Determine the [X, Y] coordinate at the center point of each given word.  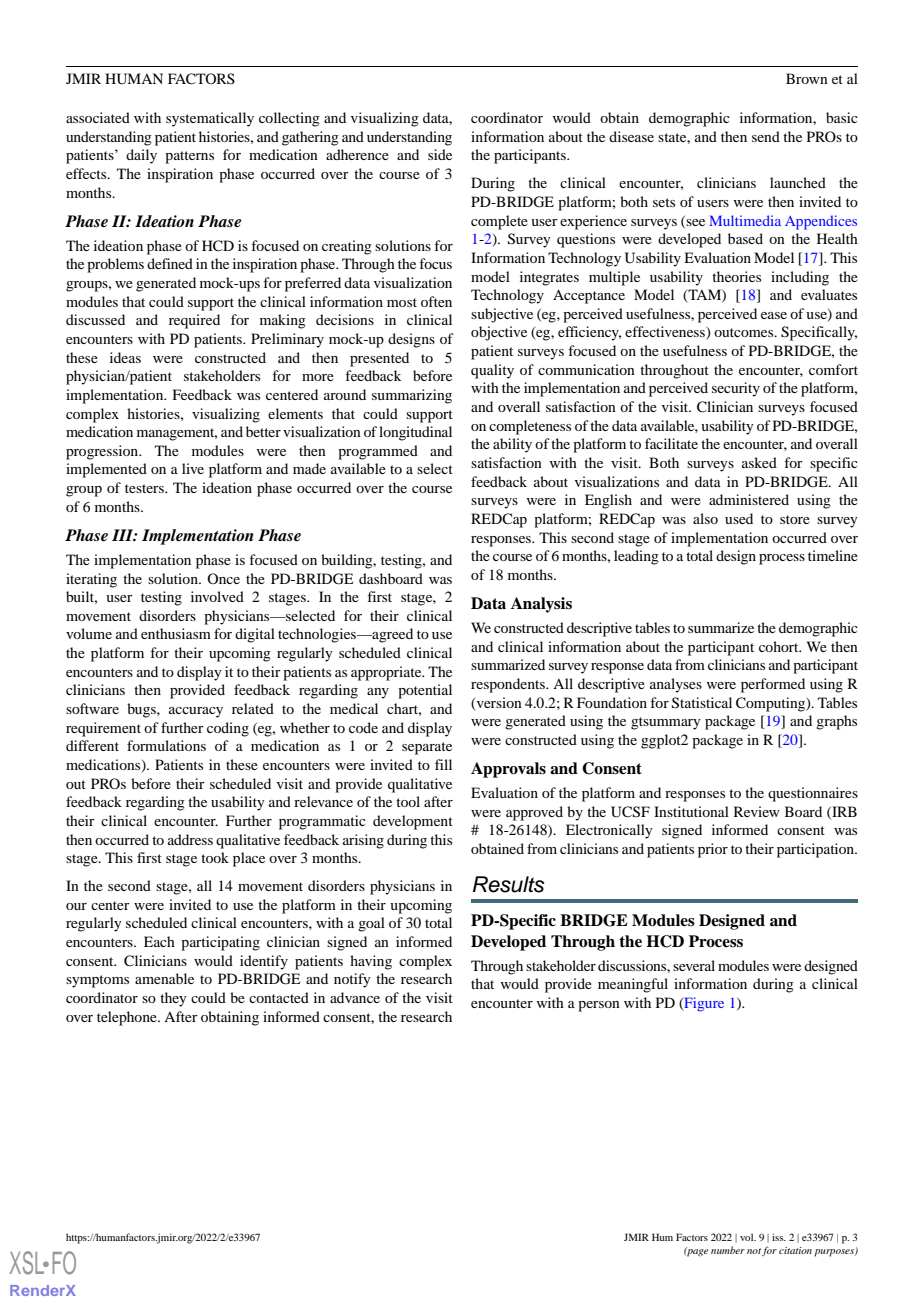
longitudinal [415, 433]
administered [749, 499]
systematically [210, 119]
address [190, 839]
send [766, 136]
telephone [128, 1018]
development [413, 822]
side [440, 154]
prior [713, 850]
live [193, 468]
